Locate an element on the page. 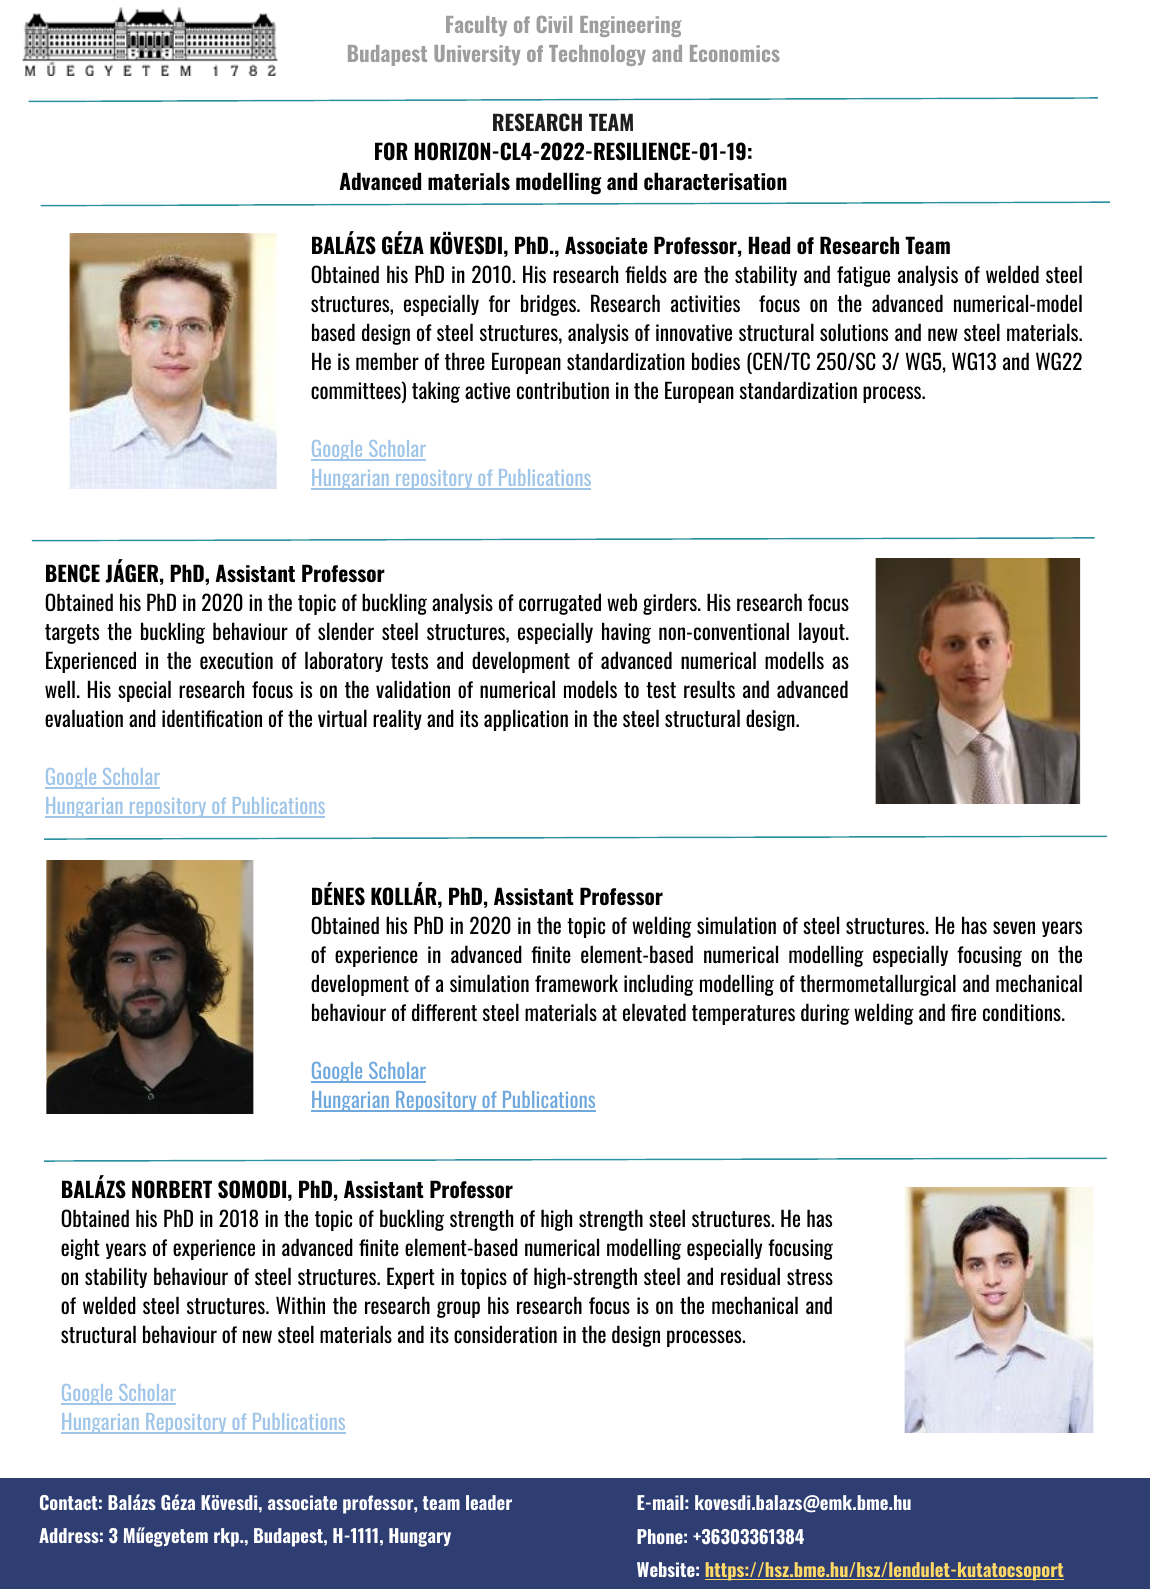 This page has width=1150, height=1589. corrugated is located at coordinates (560, 604).
